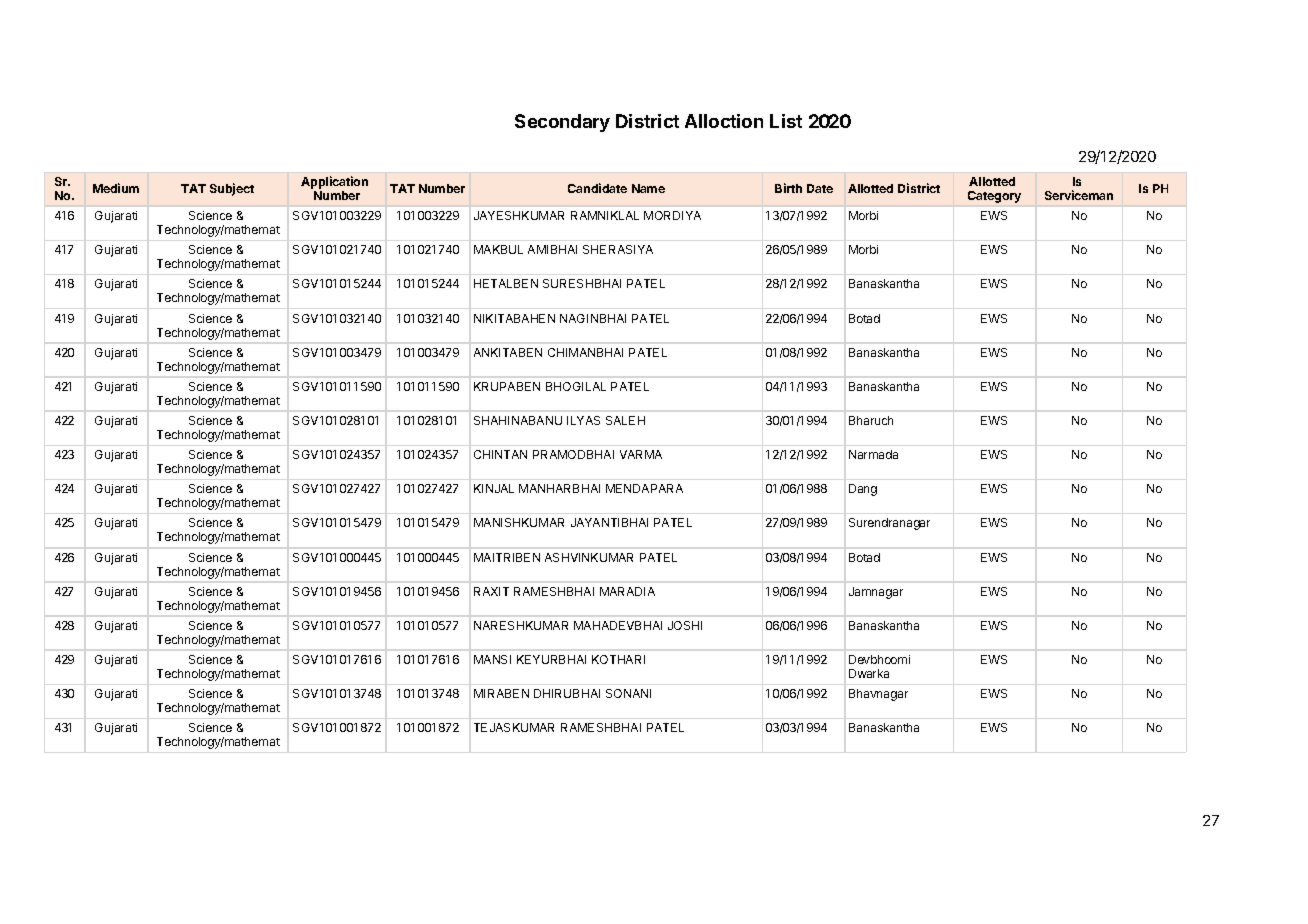 The width and height of the document is (1308, 924). What do you see at coordinates (863, 490) in the document?
I see `Dang` at bounding box center [863, 490].
